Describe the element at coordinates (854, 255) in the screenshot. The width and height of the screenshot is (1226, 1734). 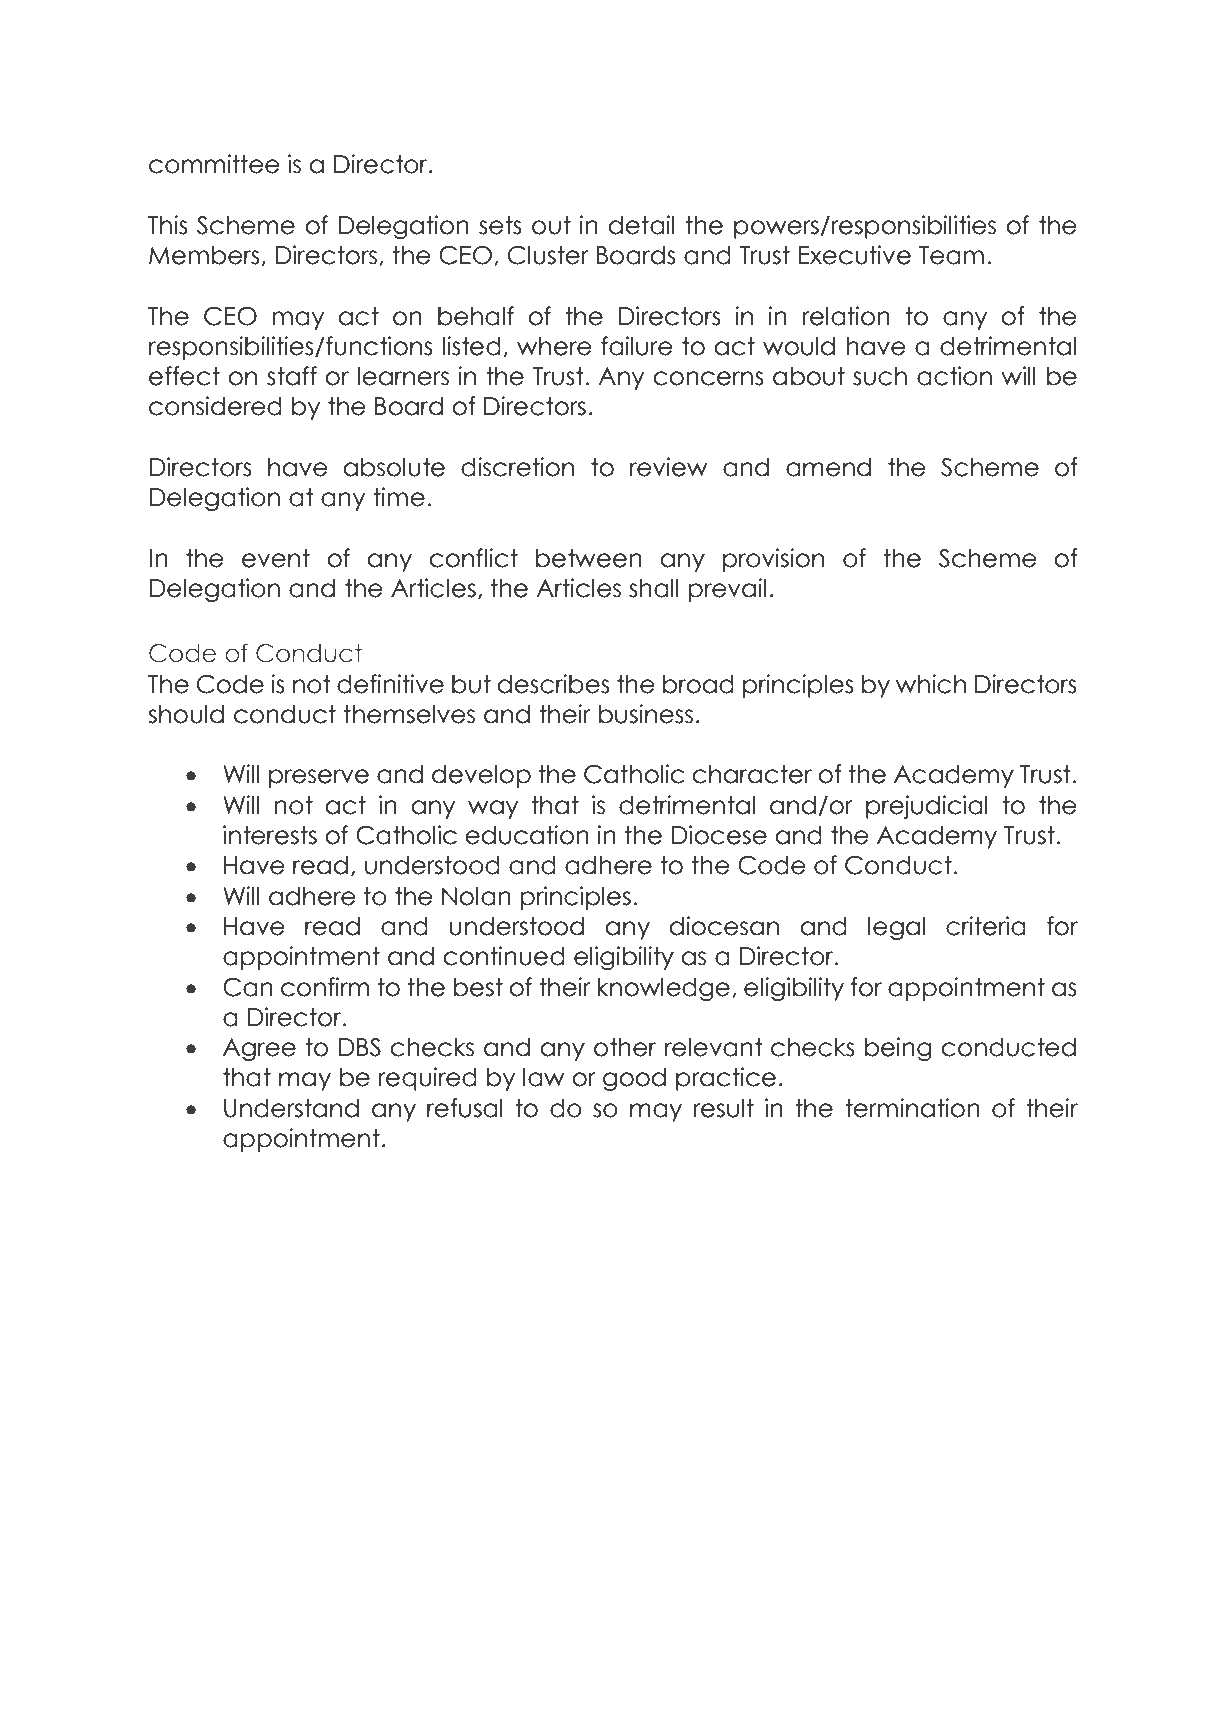
I see `Executive` at that location.
